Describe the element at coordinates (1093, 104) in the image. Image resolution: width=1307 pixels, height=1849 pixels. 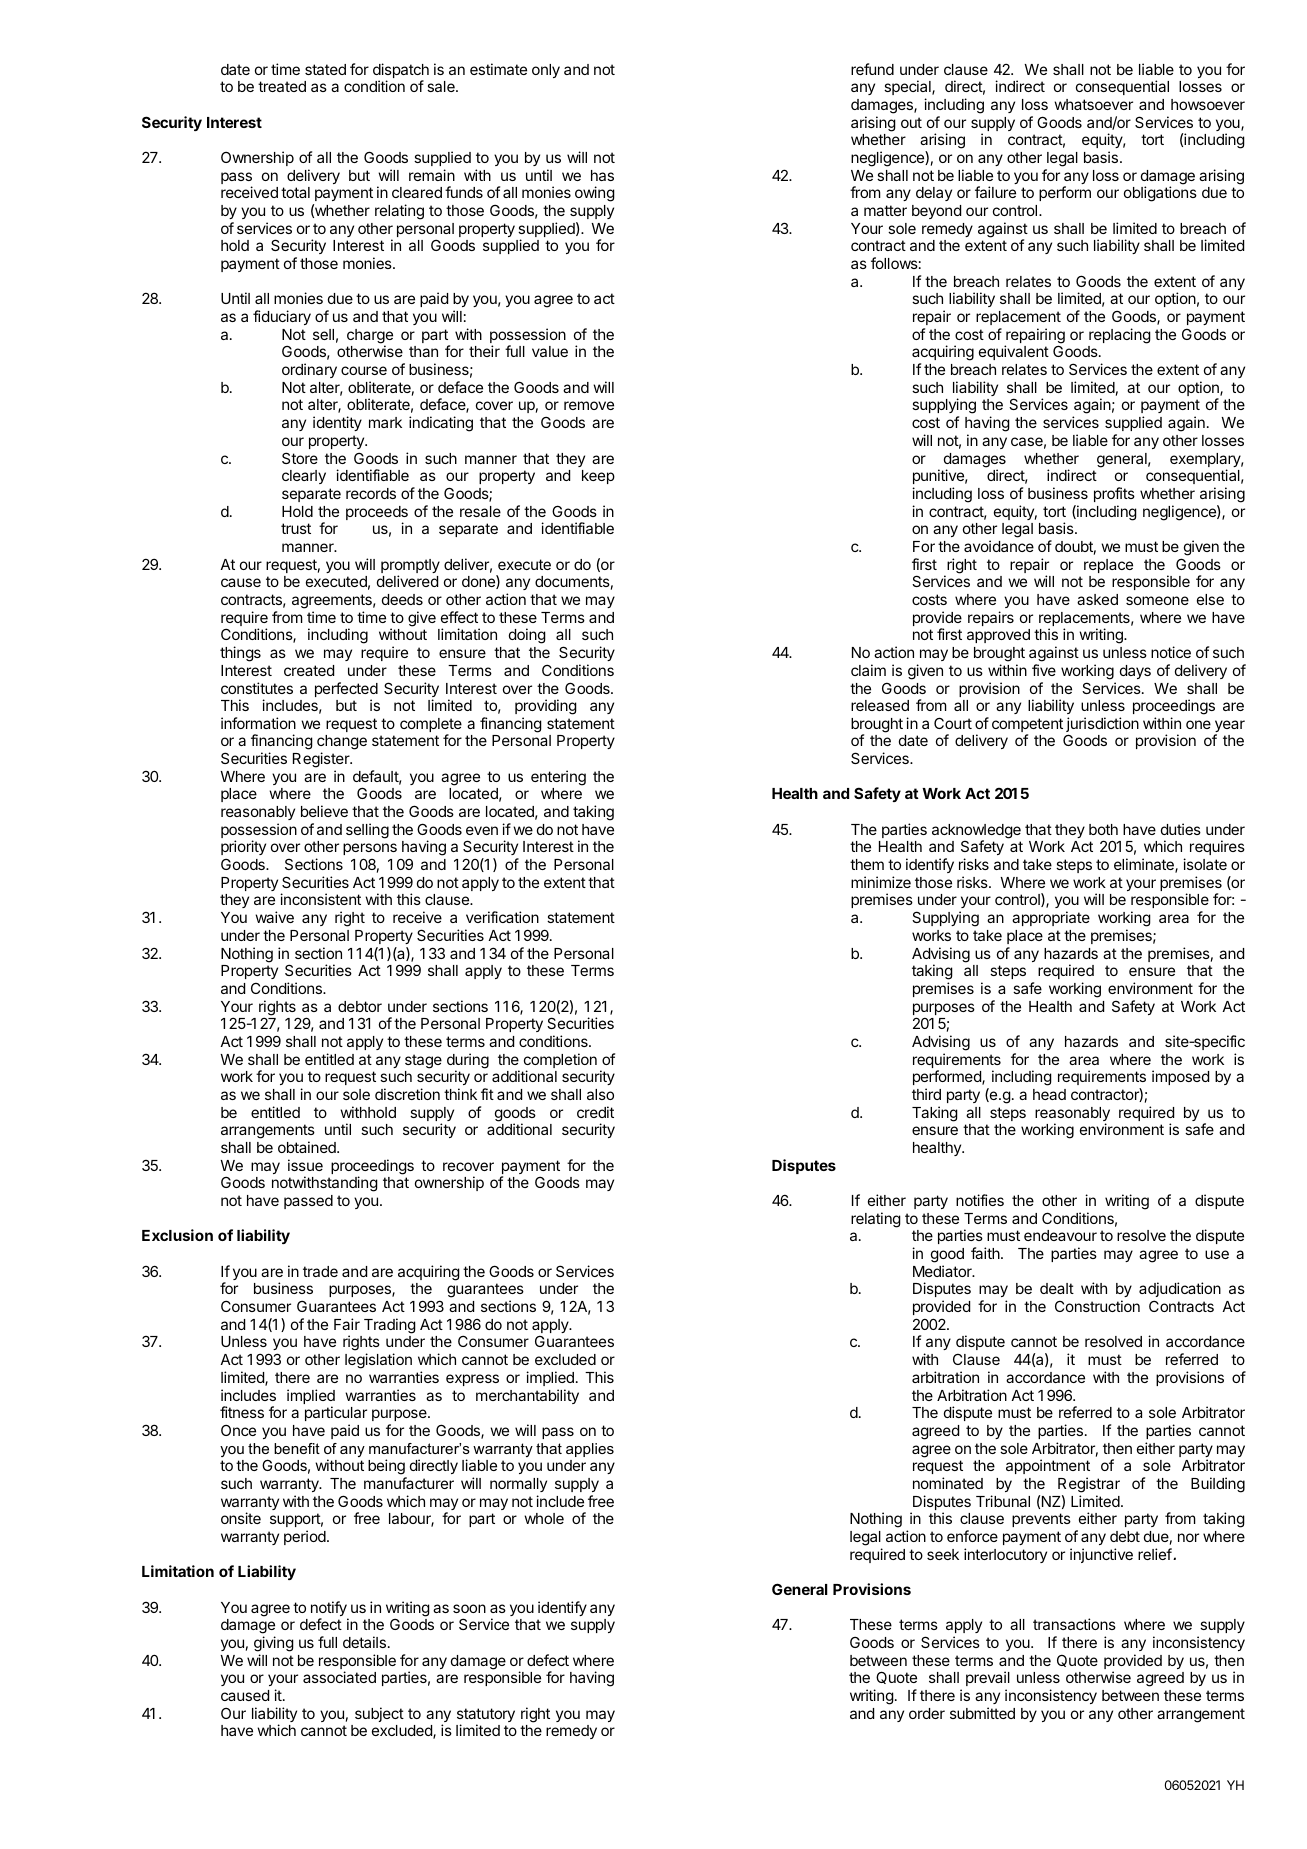
I see `whatsoever` at that location.
